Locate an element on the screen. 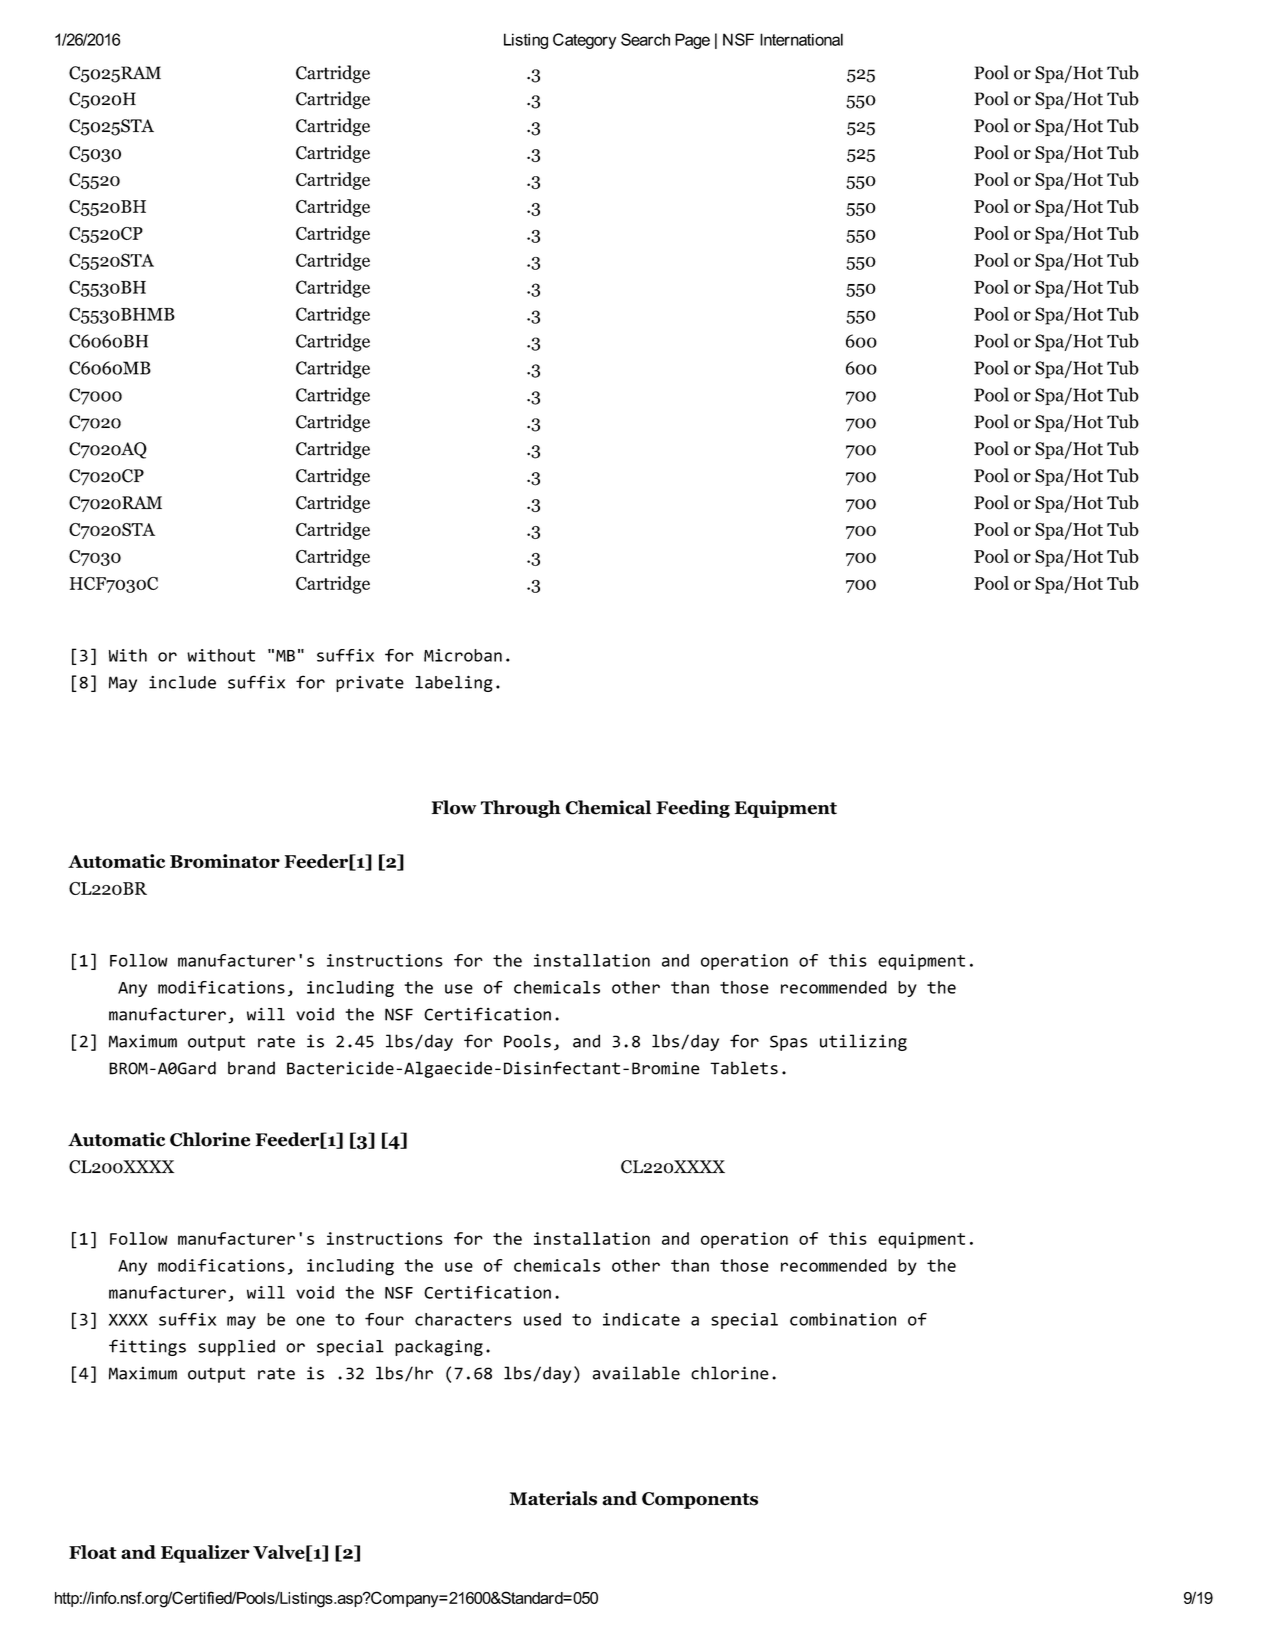  private is located at coordinates (370, 684).
